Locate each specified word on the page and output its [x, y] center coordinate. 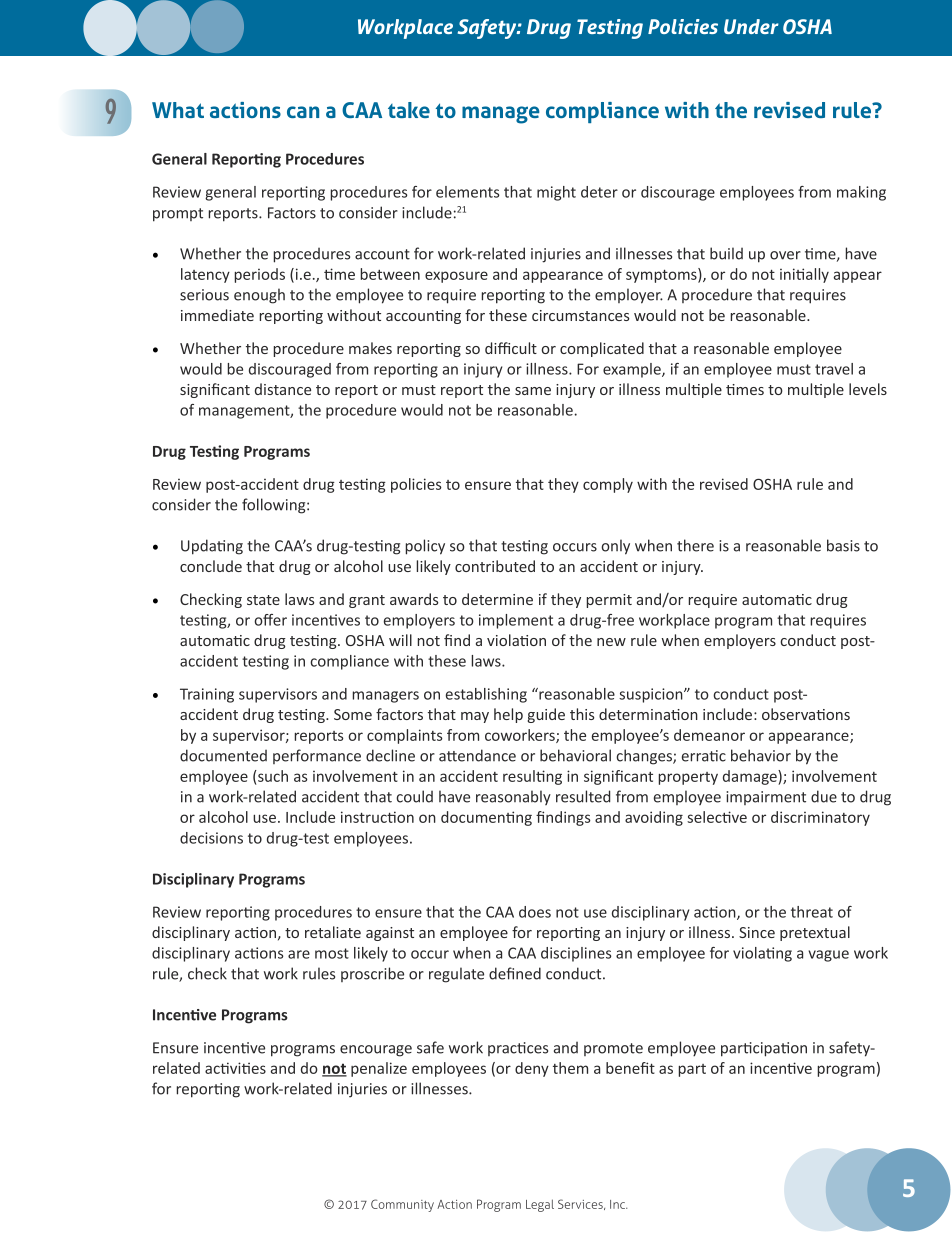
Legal [540, 1205]
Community [402, 1205]
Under [751, 26]
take [409, 110]
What [178, 110]
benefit [630, 1068]
